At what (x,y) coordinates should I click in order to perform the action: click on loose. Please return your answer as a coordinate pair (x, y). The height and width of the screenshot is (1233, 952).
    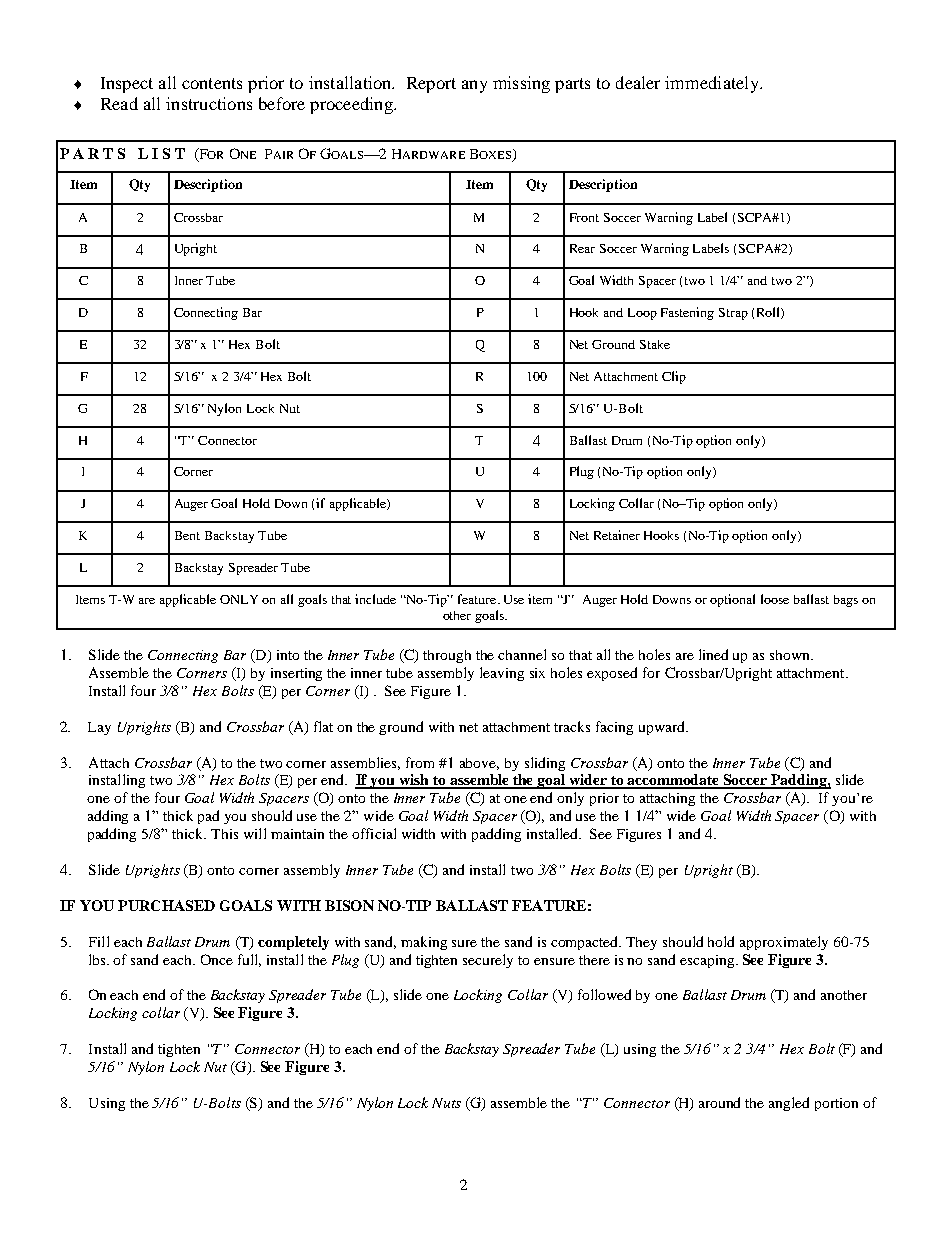
    Looking at the image, I should click on (775, 599).
